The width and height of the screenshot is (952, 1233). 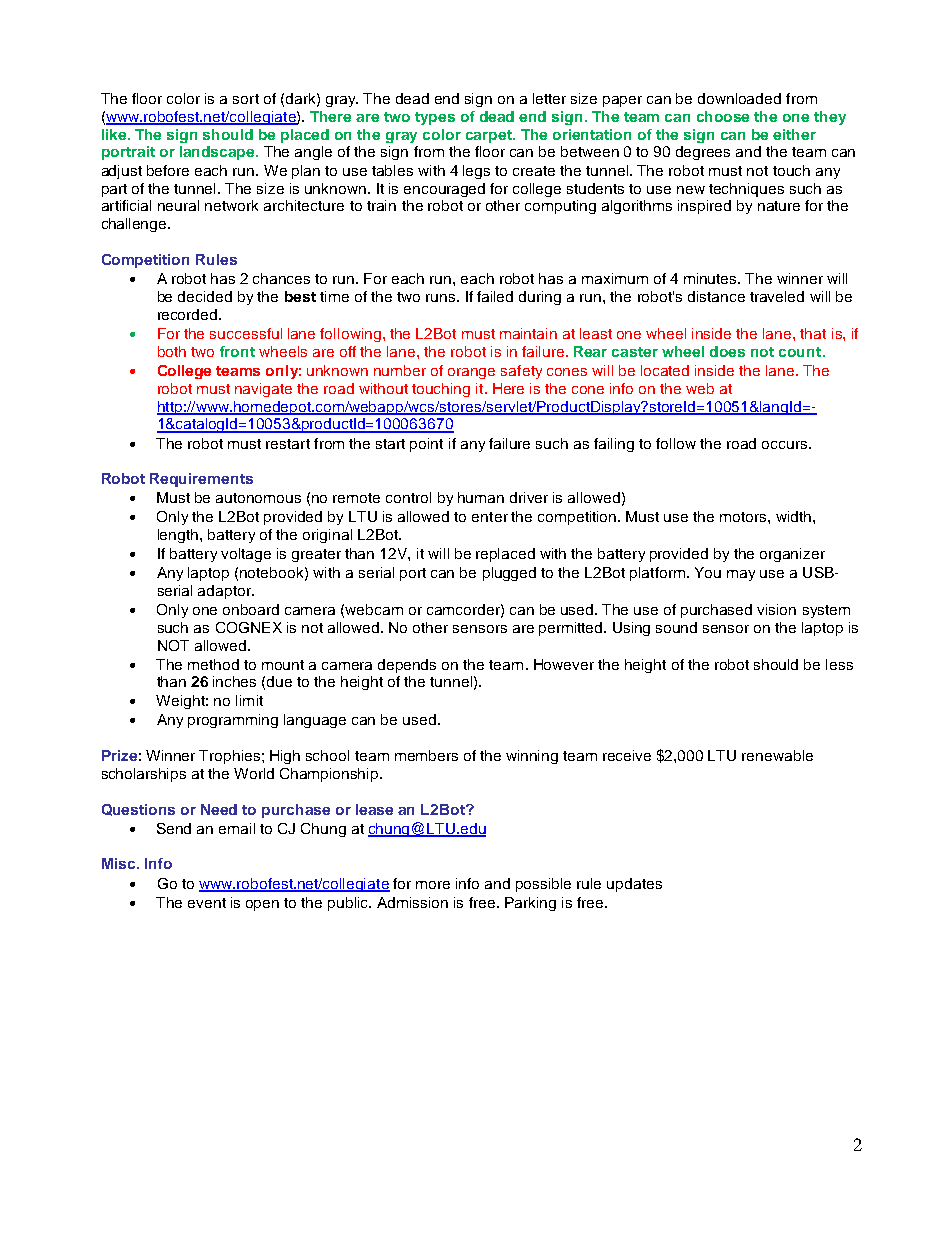 I want to click on vision, so click(x=776, y=609).
